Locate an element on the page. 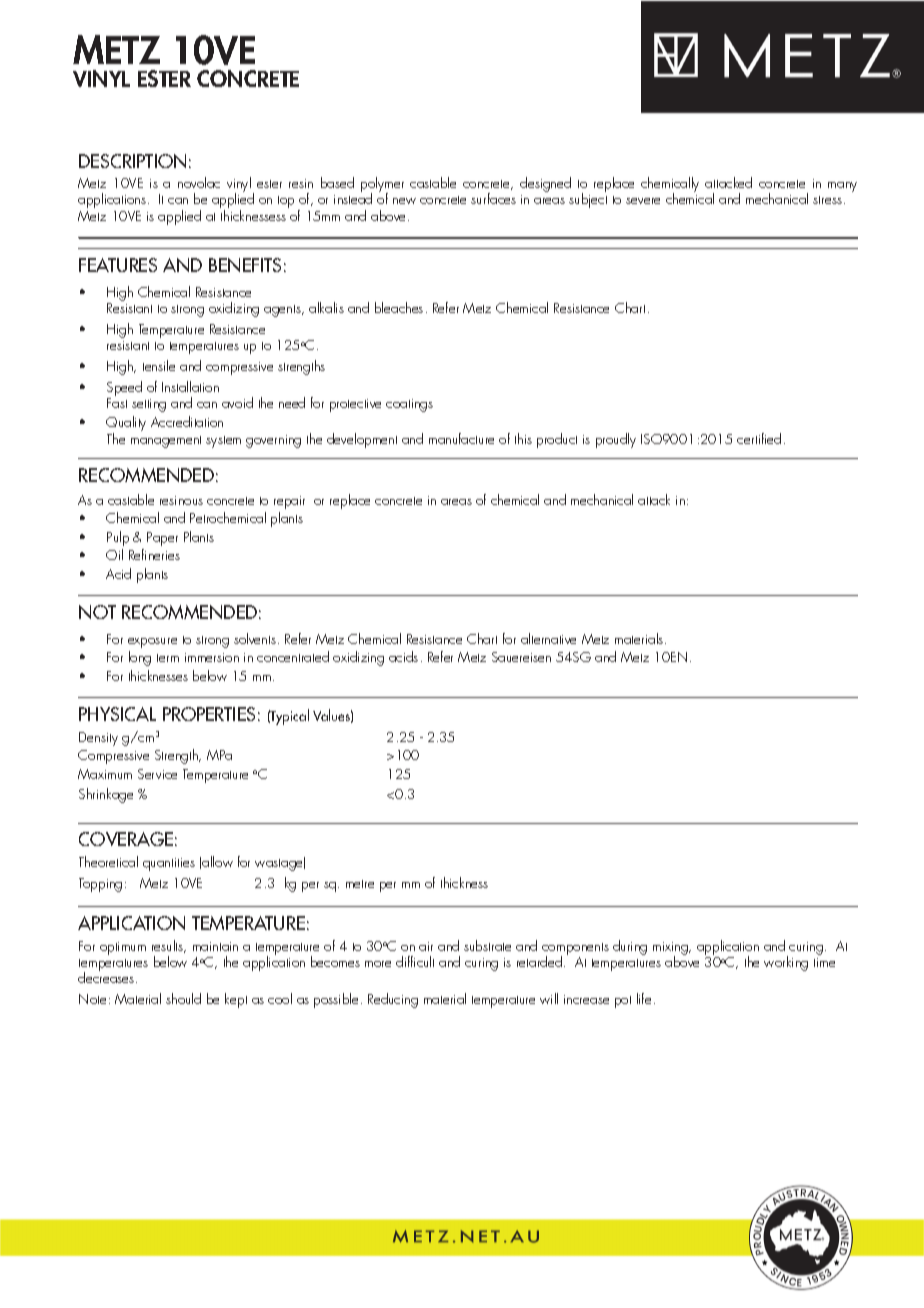 The width and height of the page is (924, 1308). management is located at coordinates (166, 442).
